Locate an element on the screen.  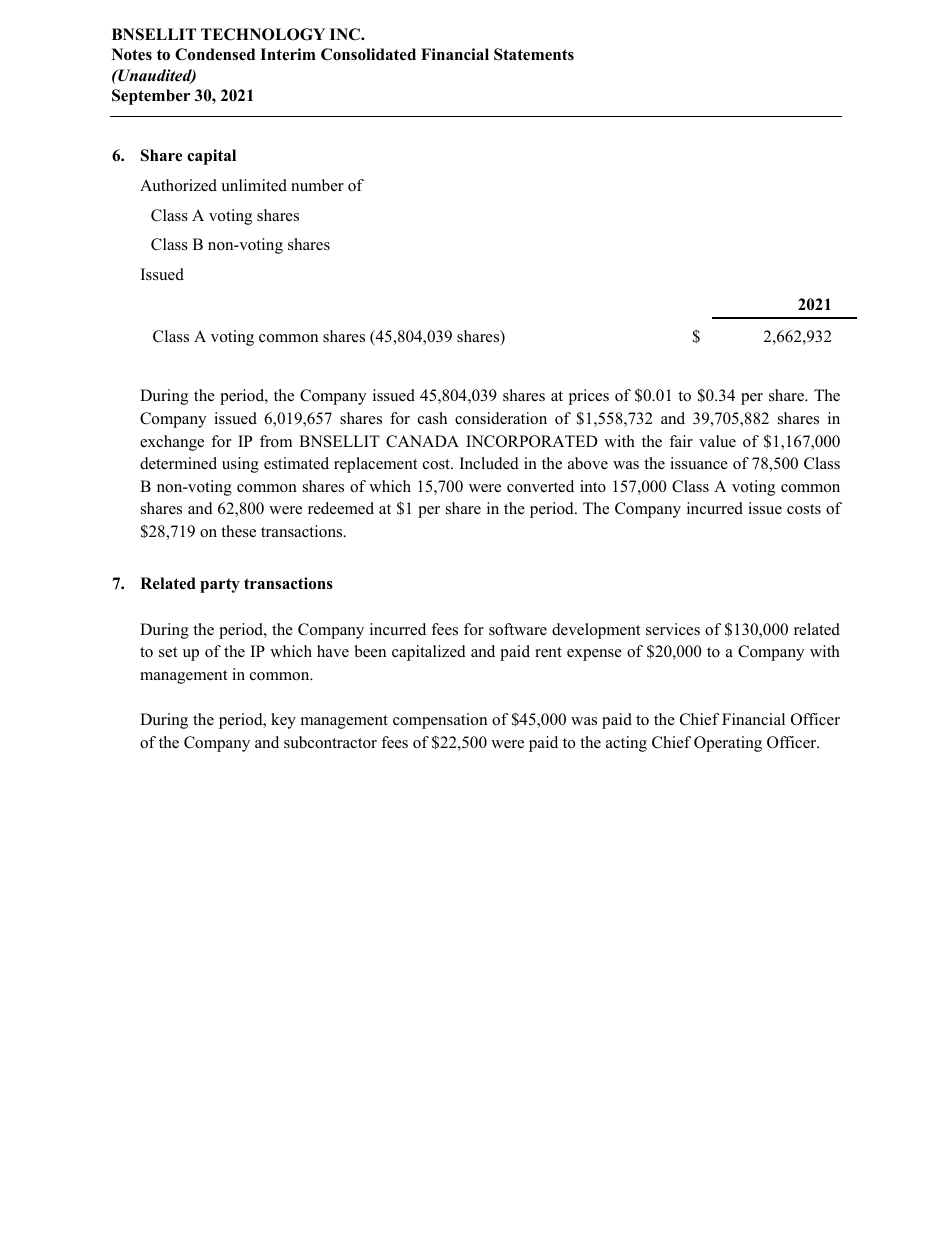
Consolidated is located at coordinates (368, 54).
